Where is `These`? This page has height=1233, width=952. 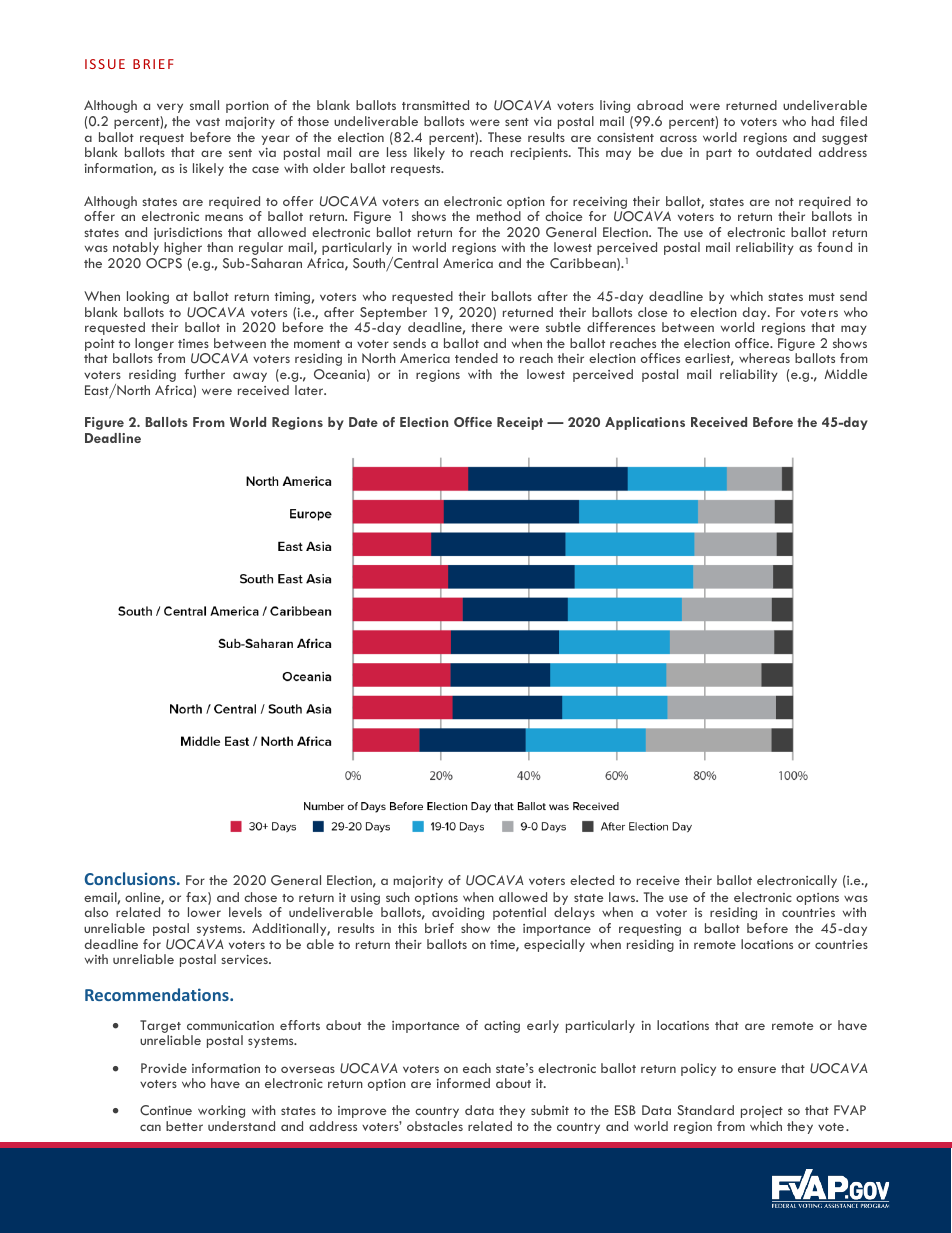 These is located at coordinates (505, 137).
